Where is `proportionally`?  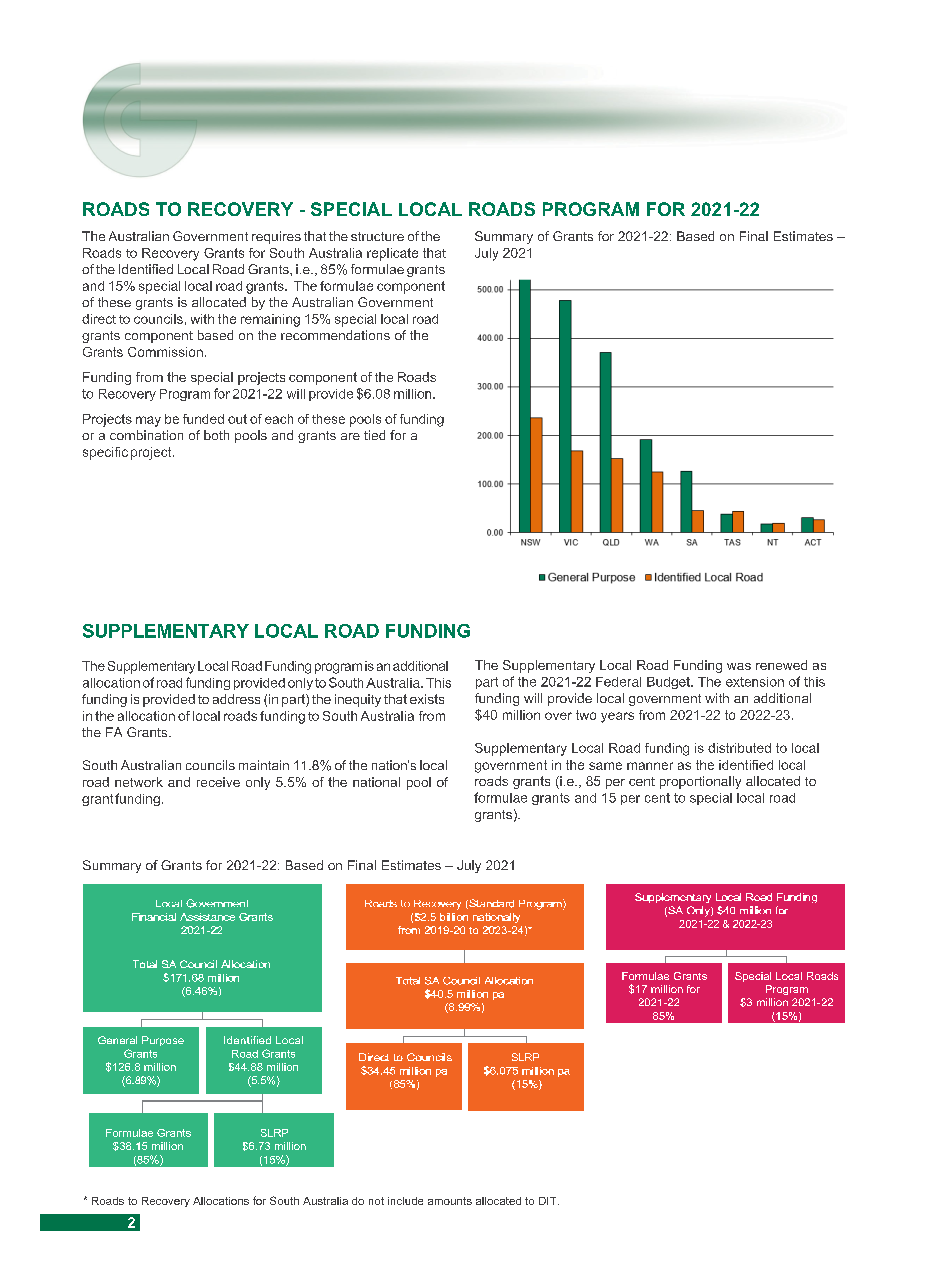 proportionally is located at coordinates (700, 782).
